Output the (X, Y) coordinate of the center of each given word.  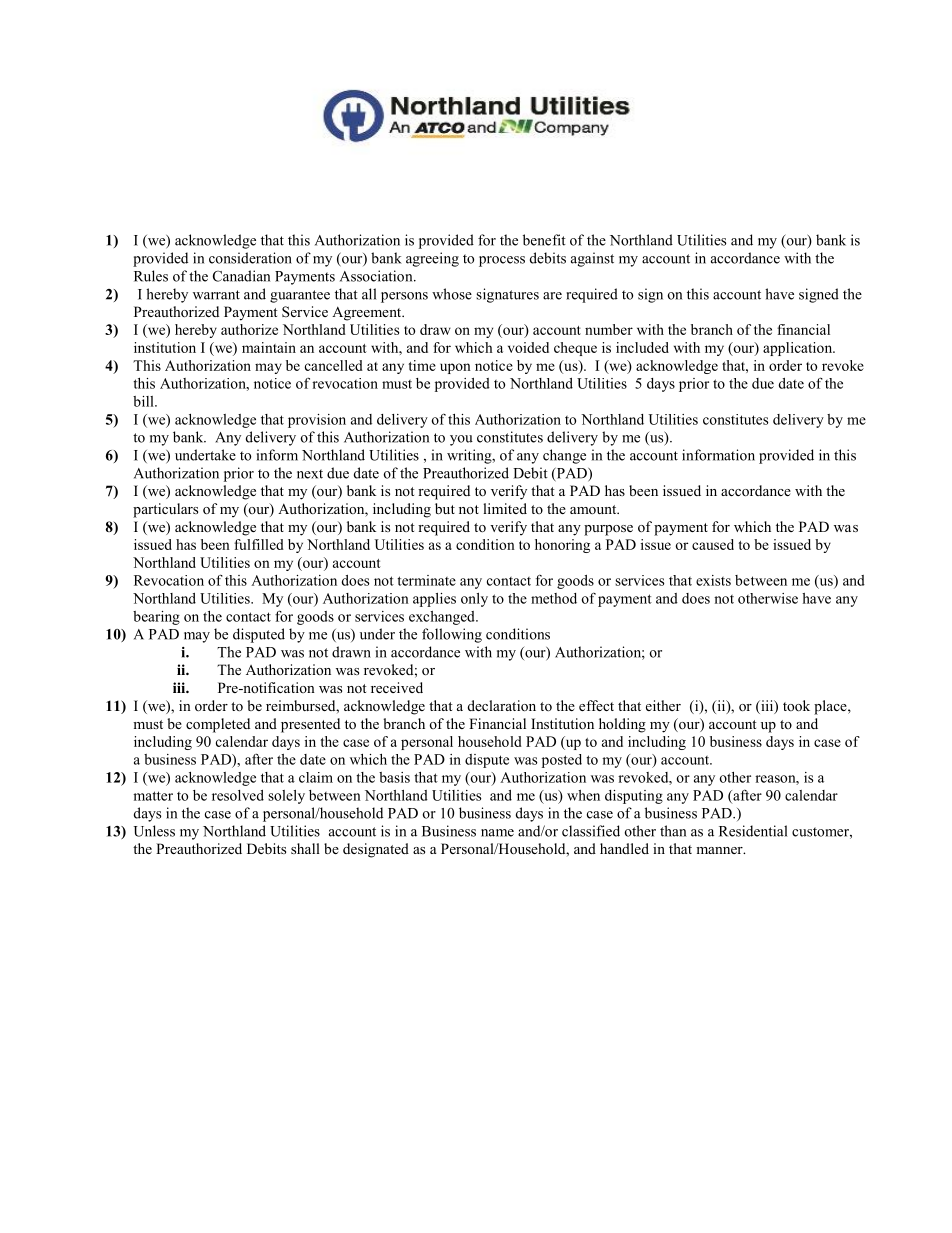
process (502, 261)
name (497, 833)
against (592, 259)
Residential (753, 831)
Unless (154, 831)
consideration (250, 258)
